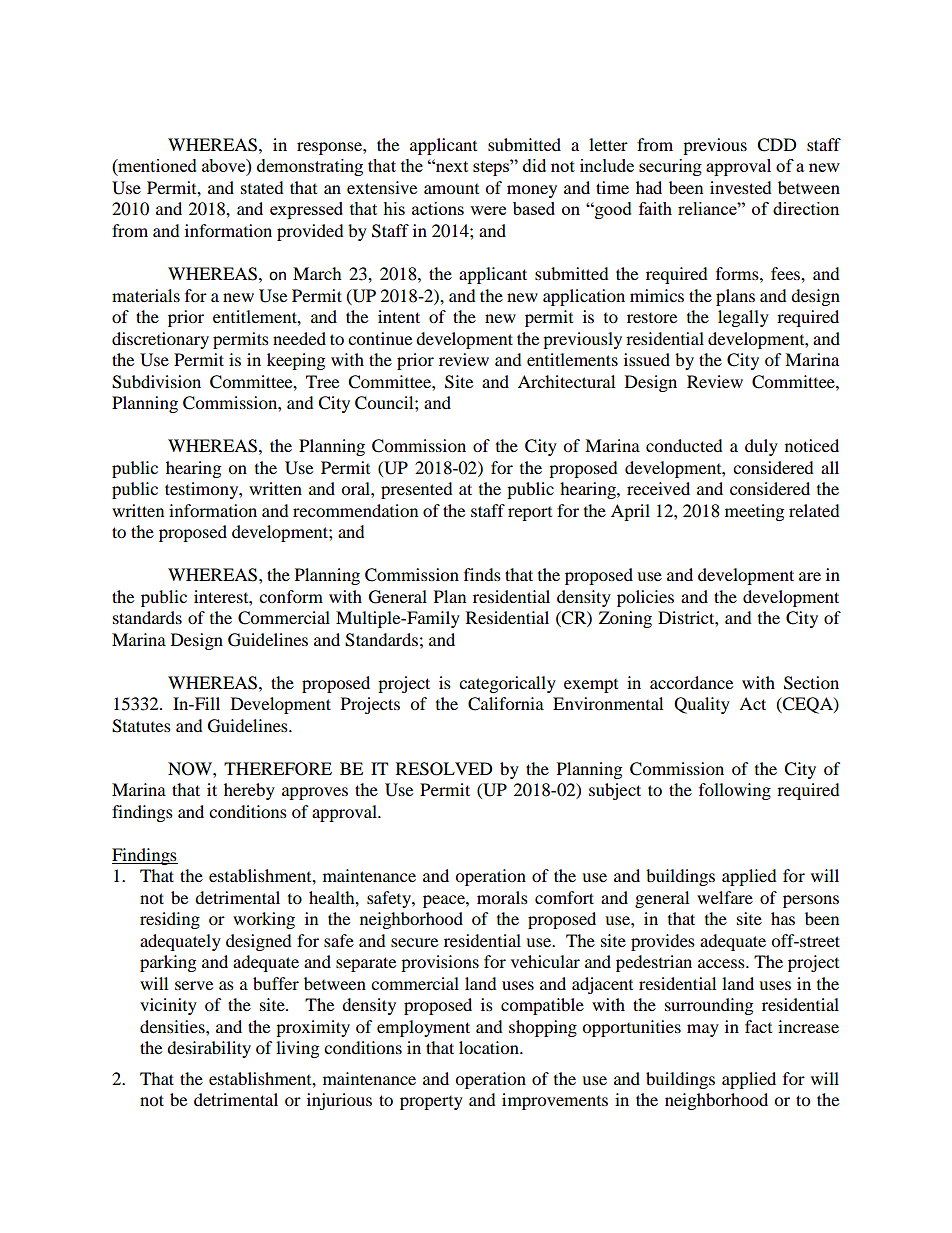 This screenshot has height=1233, width=952. Describe the element at coordinates (703, 1030) in the screenshot. I see `may` at that location.
